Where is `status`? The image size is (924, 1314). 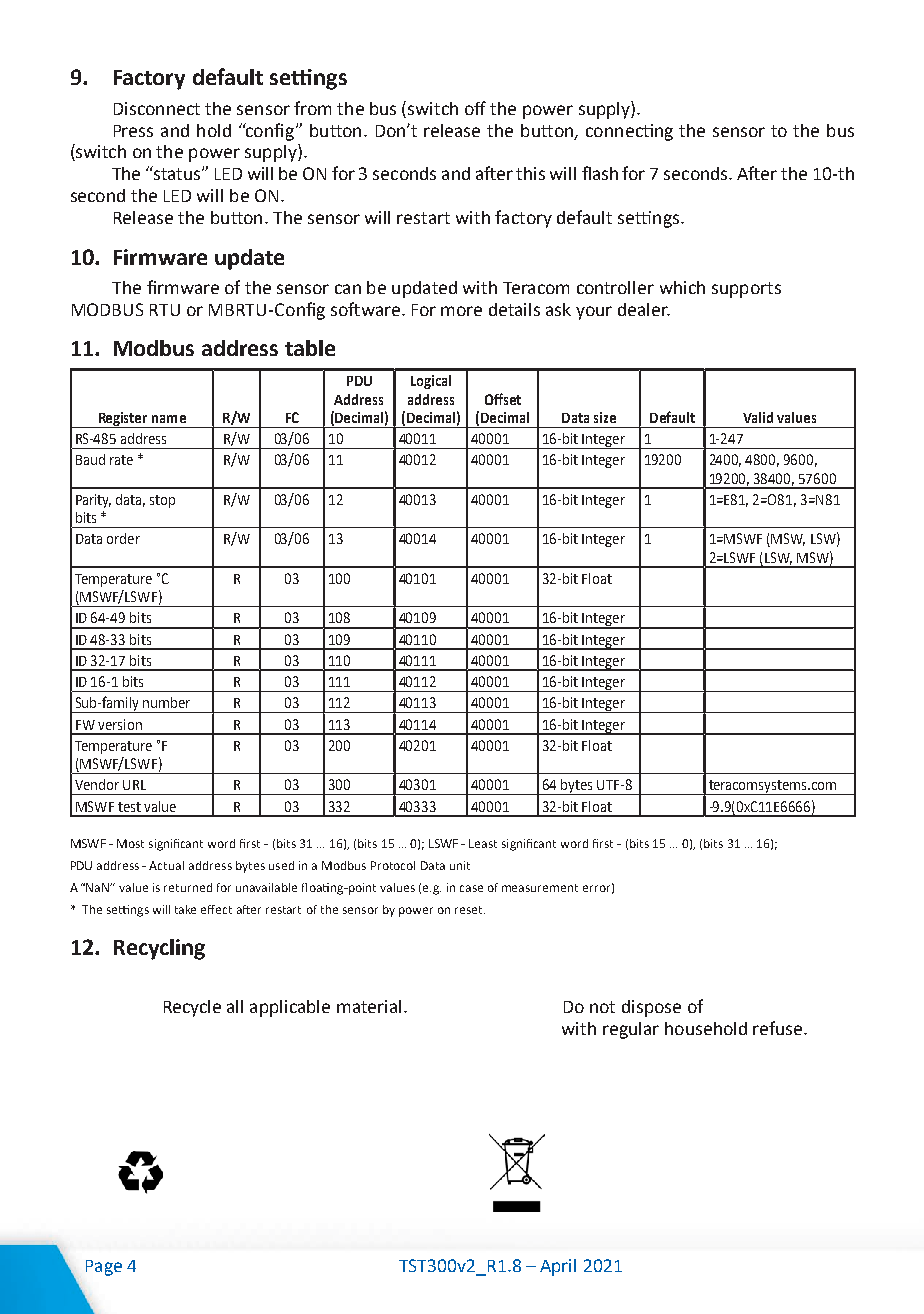
status is located at coordinates (177, 173).
